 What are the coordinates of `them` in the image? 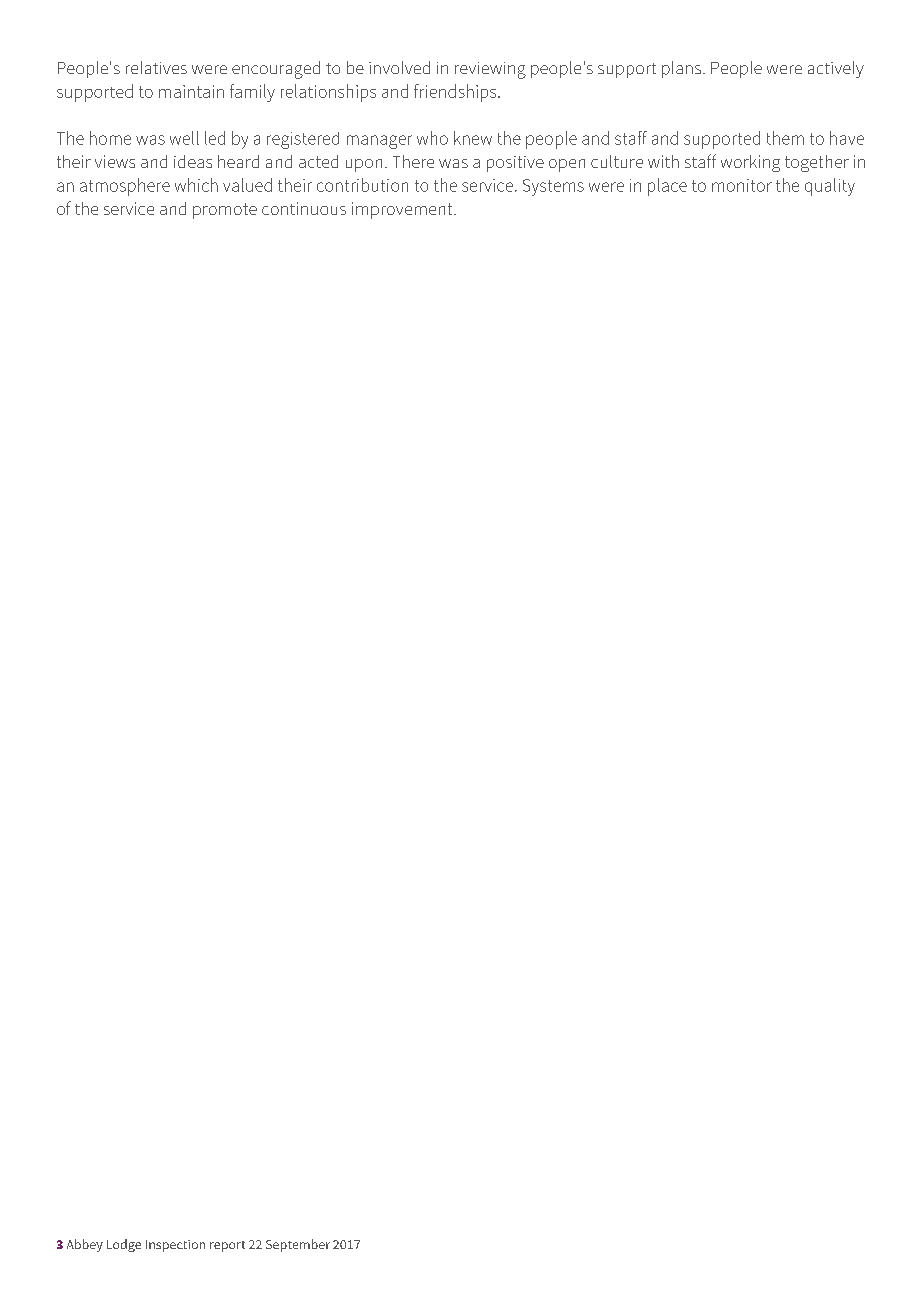 It's located at (785, 138).
